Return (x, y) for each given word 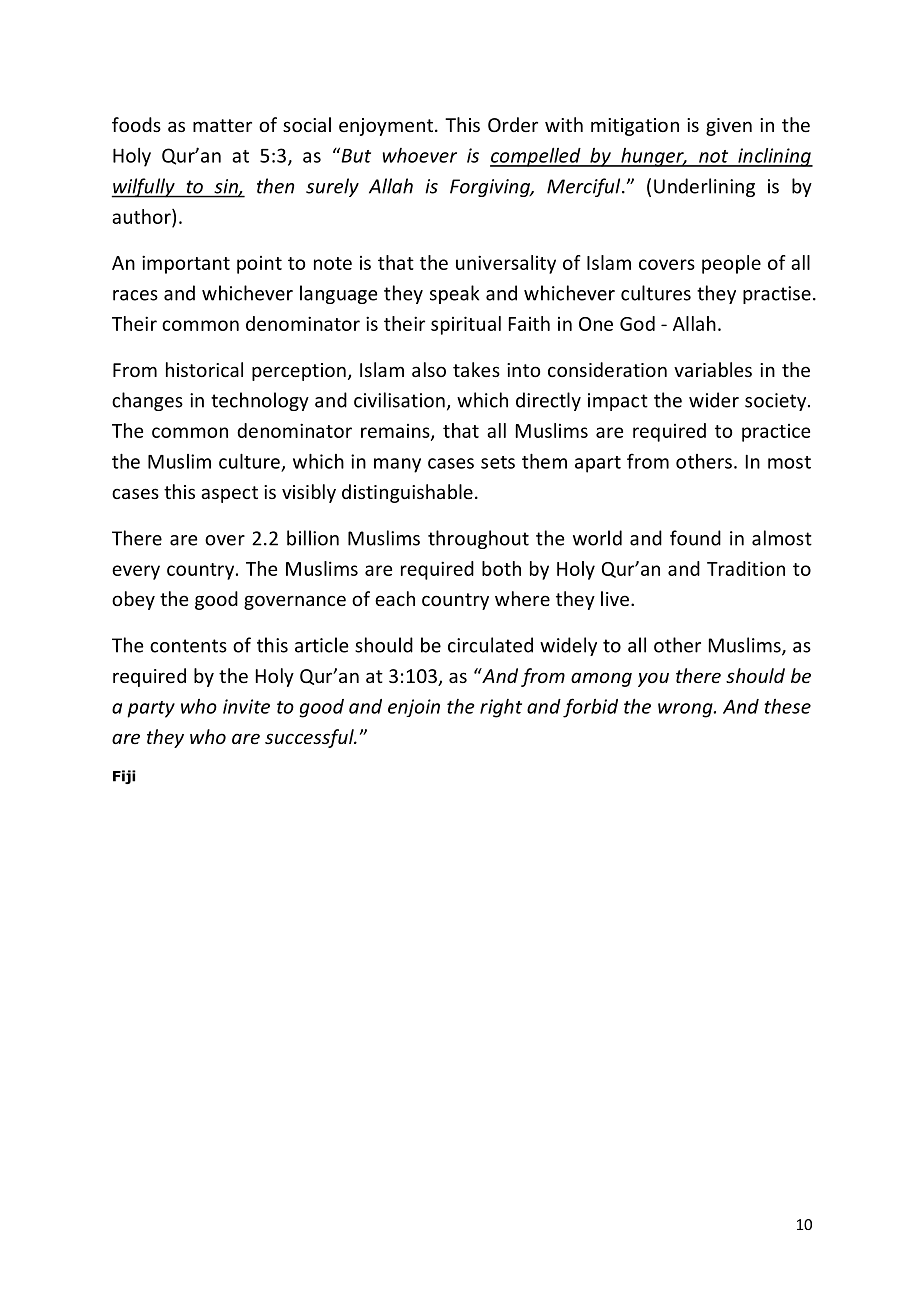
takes (476, 369)
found (695, 538)
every (136, 572)
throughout (478, 539)
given (729, 127)
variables (713, 369)
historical (204, 369)
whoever (420, 155)
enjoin (414, 708)
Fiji (124, 777)
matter (222, 125)
